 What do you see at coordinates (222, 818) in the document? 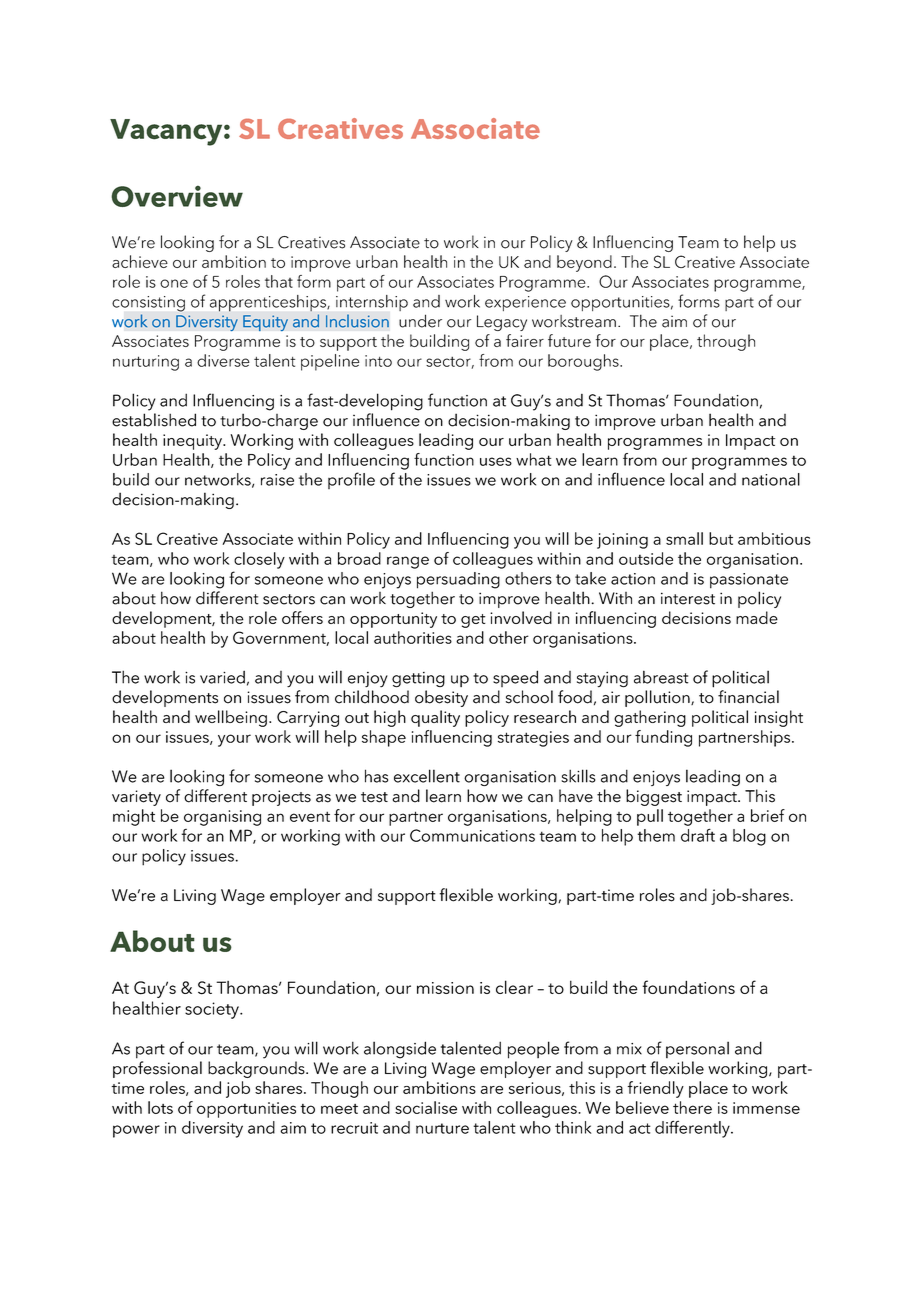
I see `organising` at bounding box center [222, 818].
